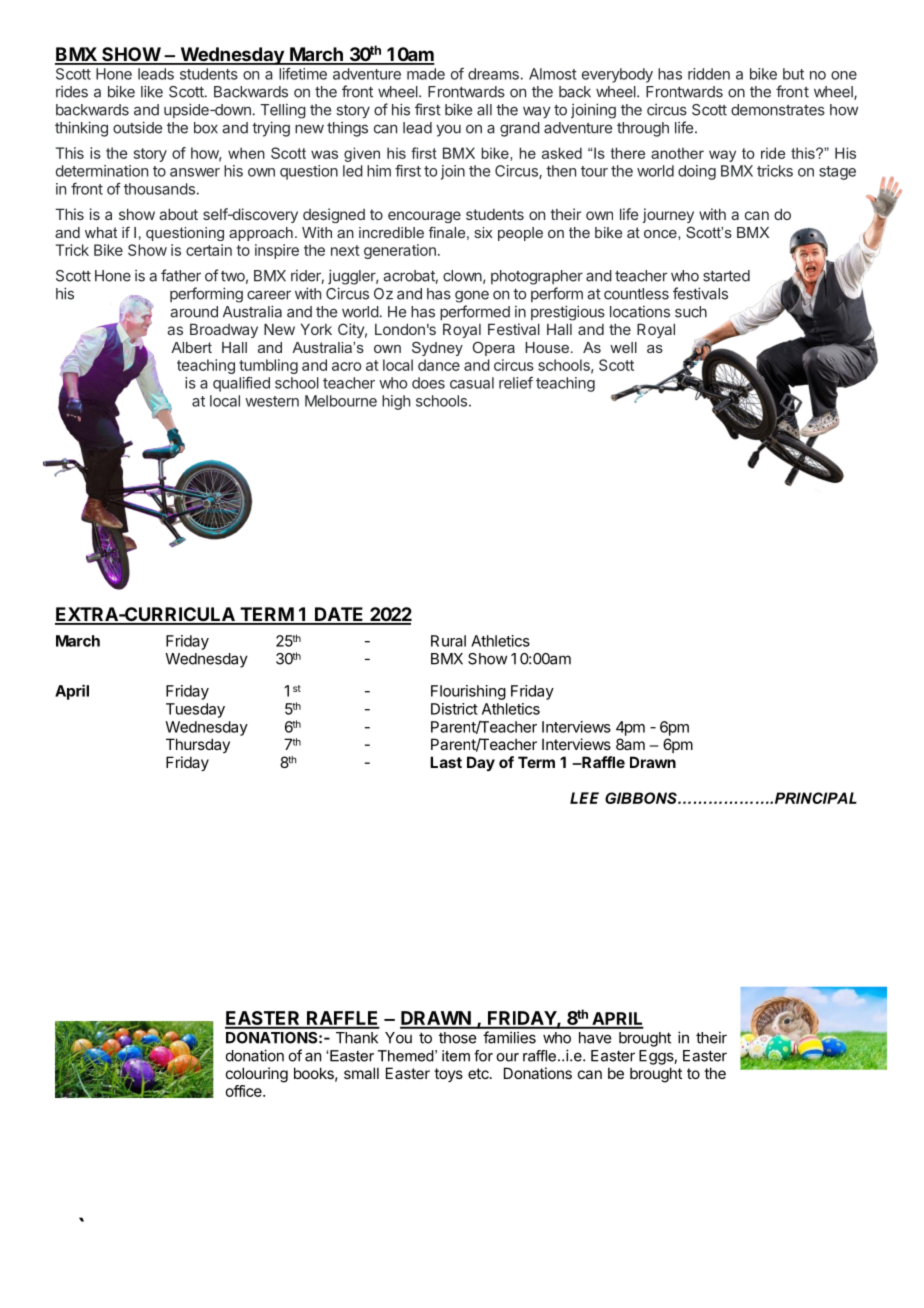 The image size is (924, 1308). Describe the element at coordinates (778, 110) in the page. I see `demonstrates` at that location.
